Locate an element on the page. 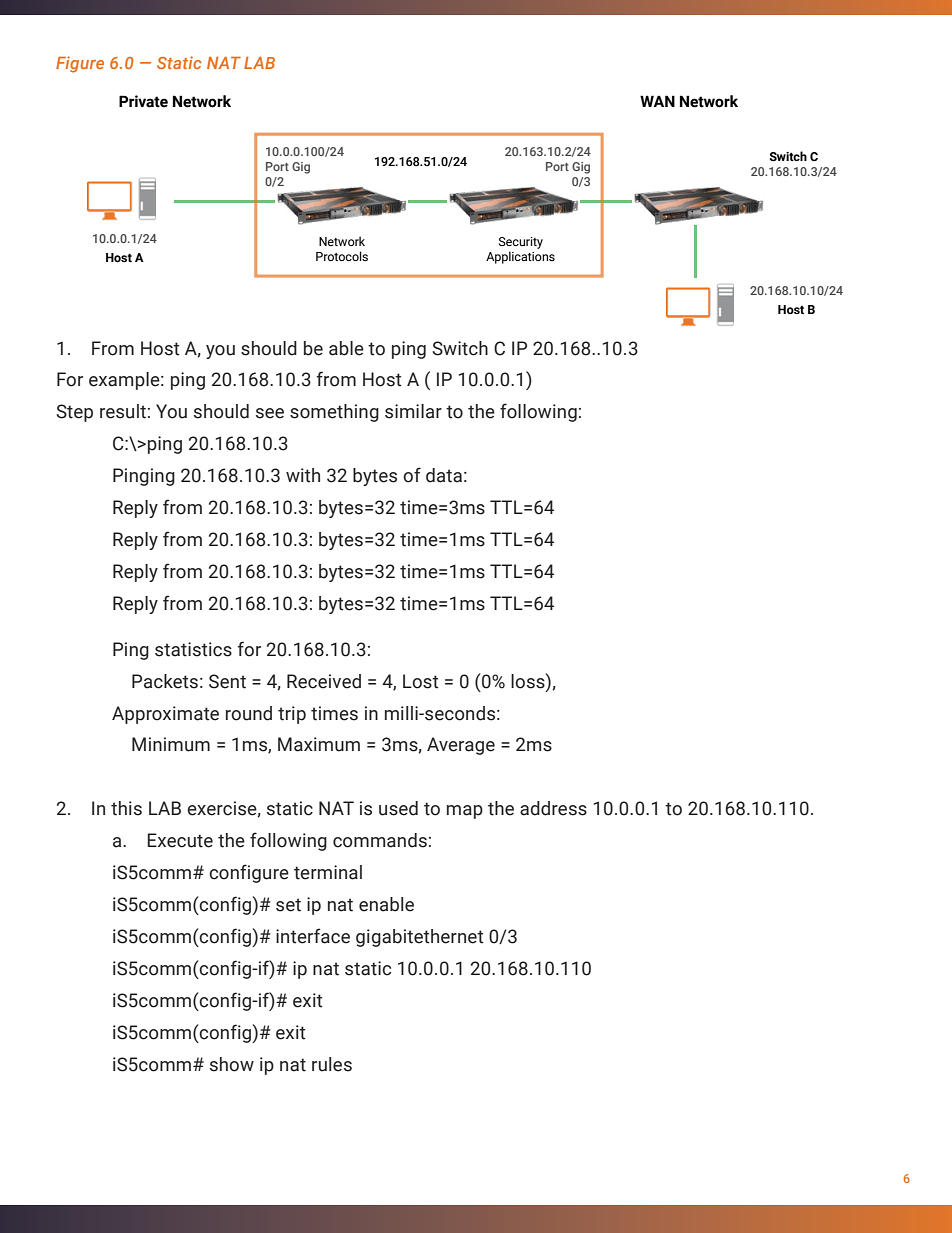 Image resolution: width=952 pixels, height=1233 pixels. result is located at coordinates (123, 411).
